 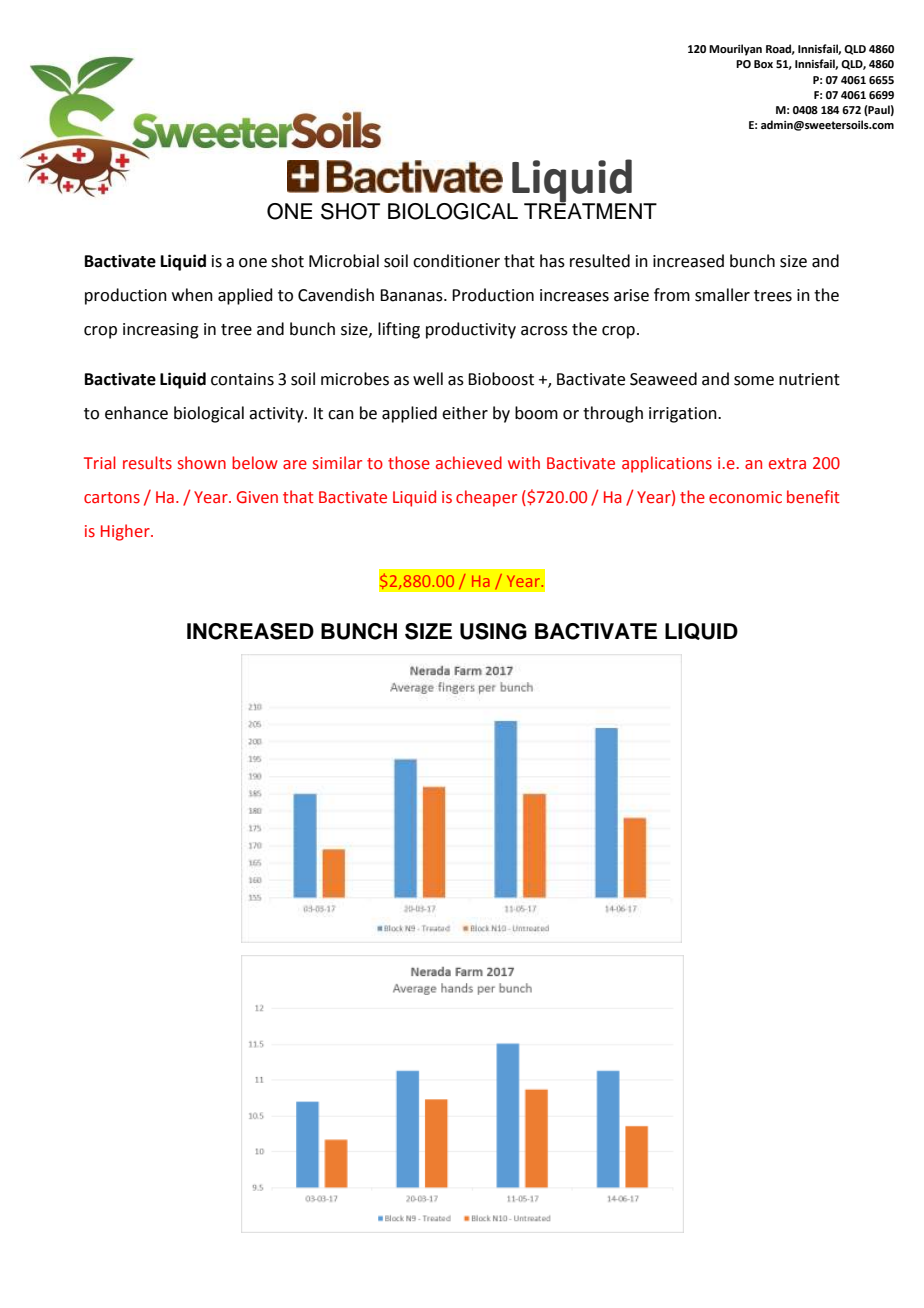 I want to click on Box, so click(x=763, y=64).
